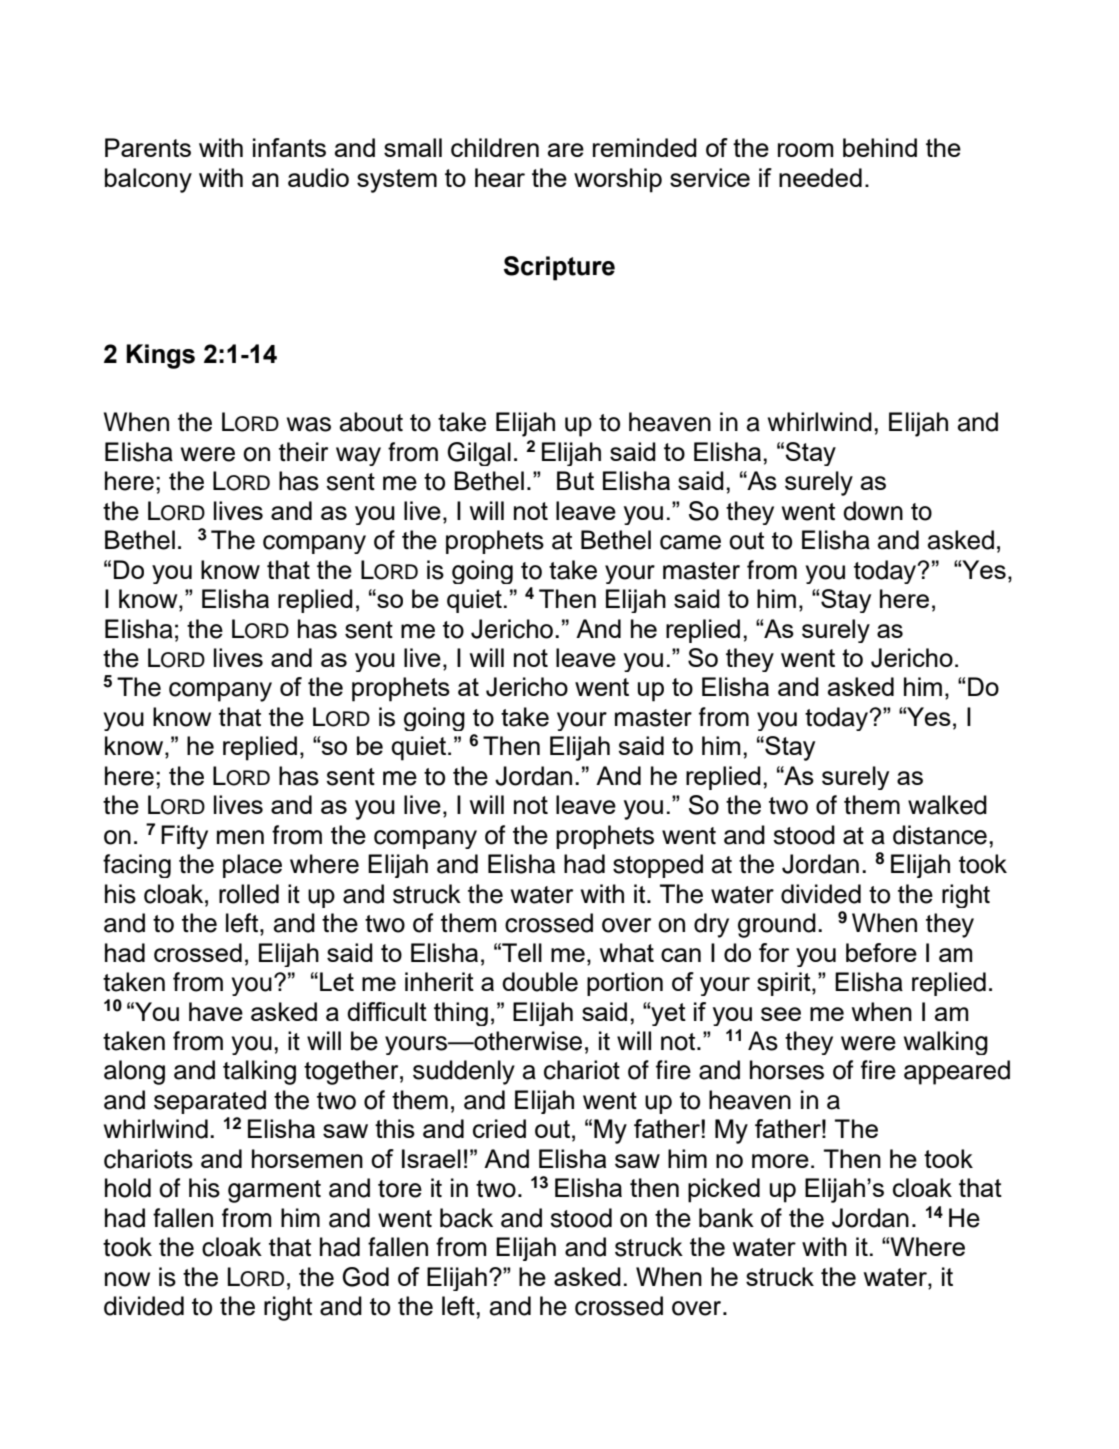 This page has height=1449, width=1119. I want to click on their, so click(303, 452).
